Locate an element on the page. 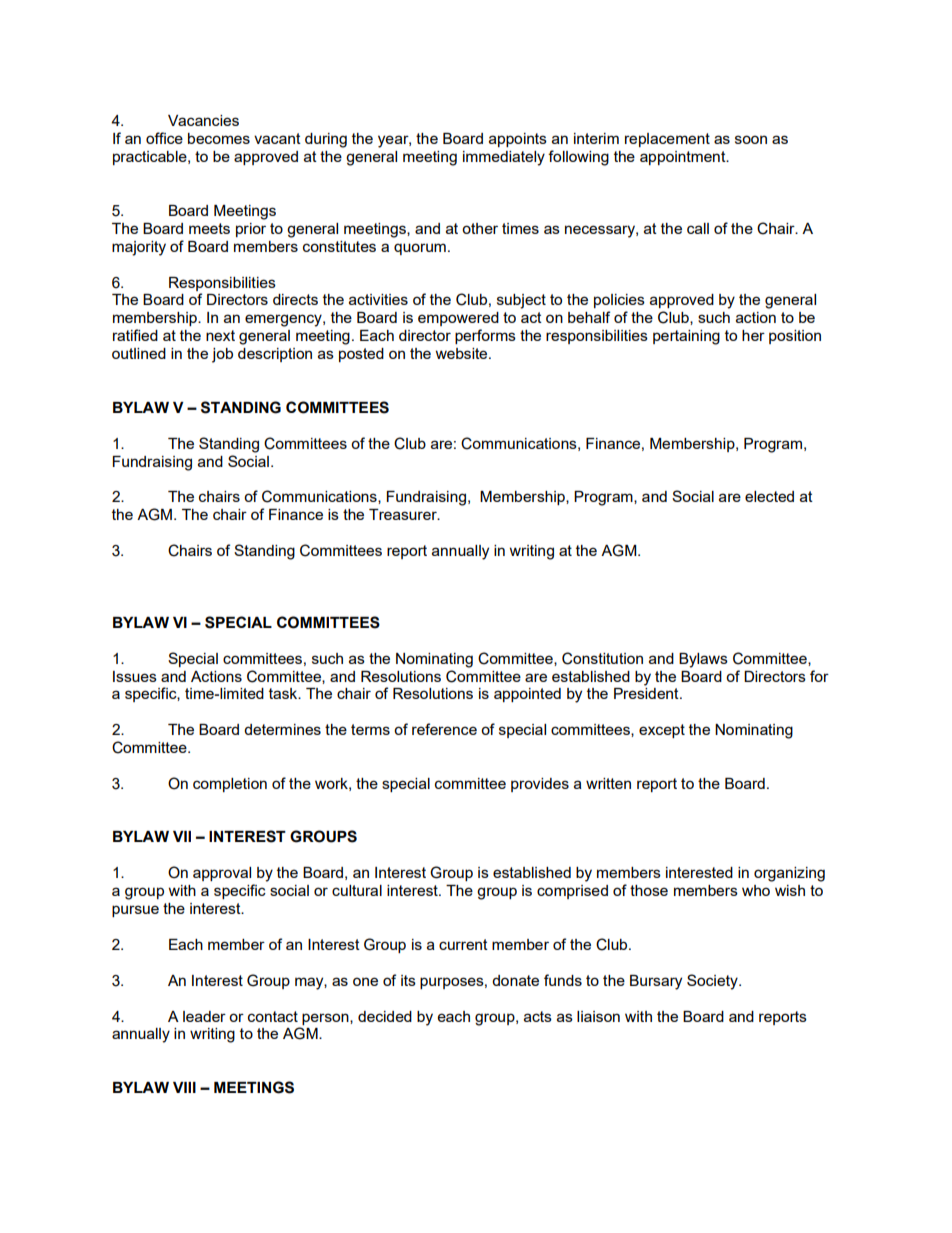 The width and height of the image is (952, 1233). except is located at coordinates (662, 731).
